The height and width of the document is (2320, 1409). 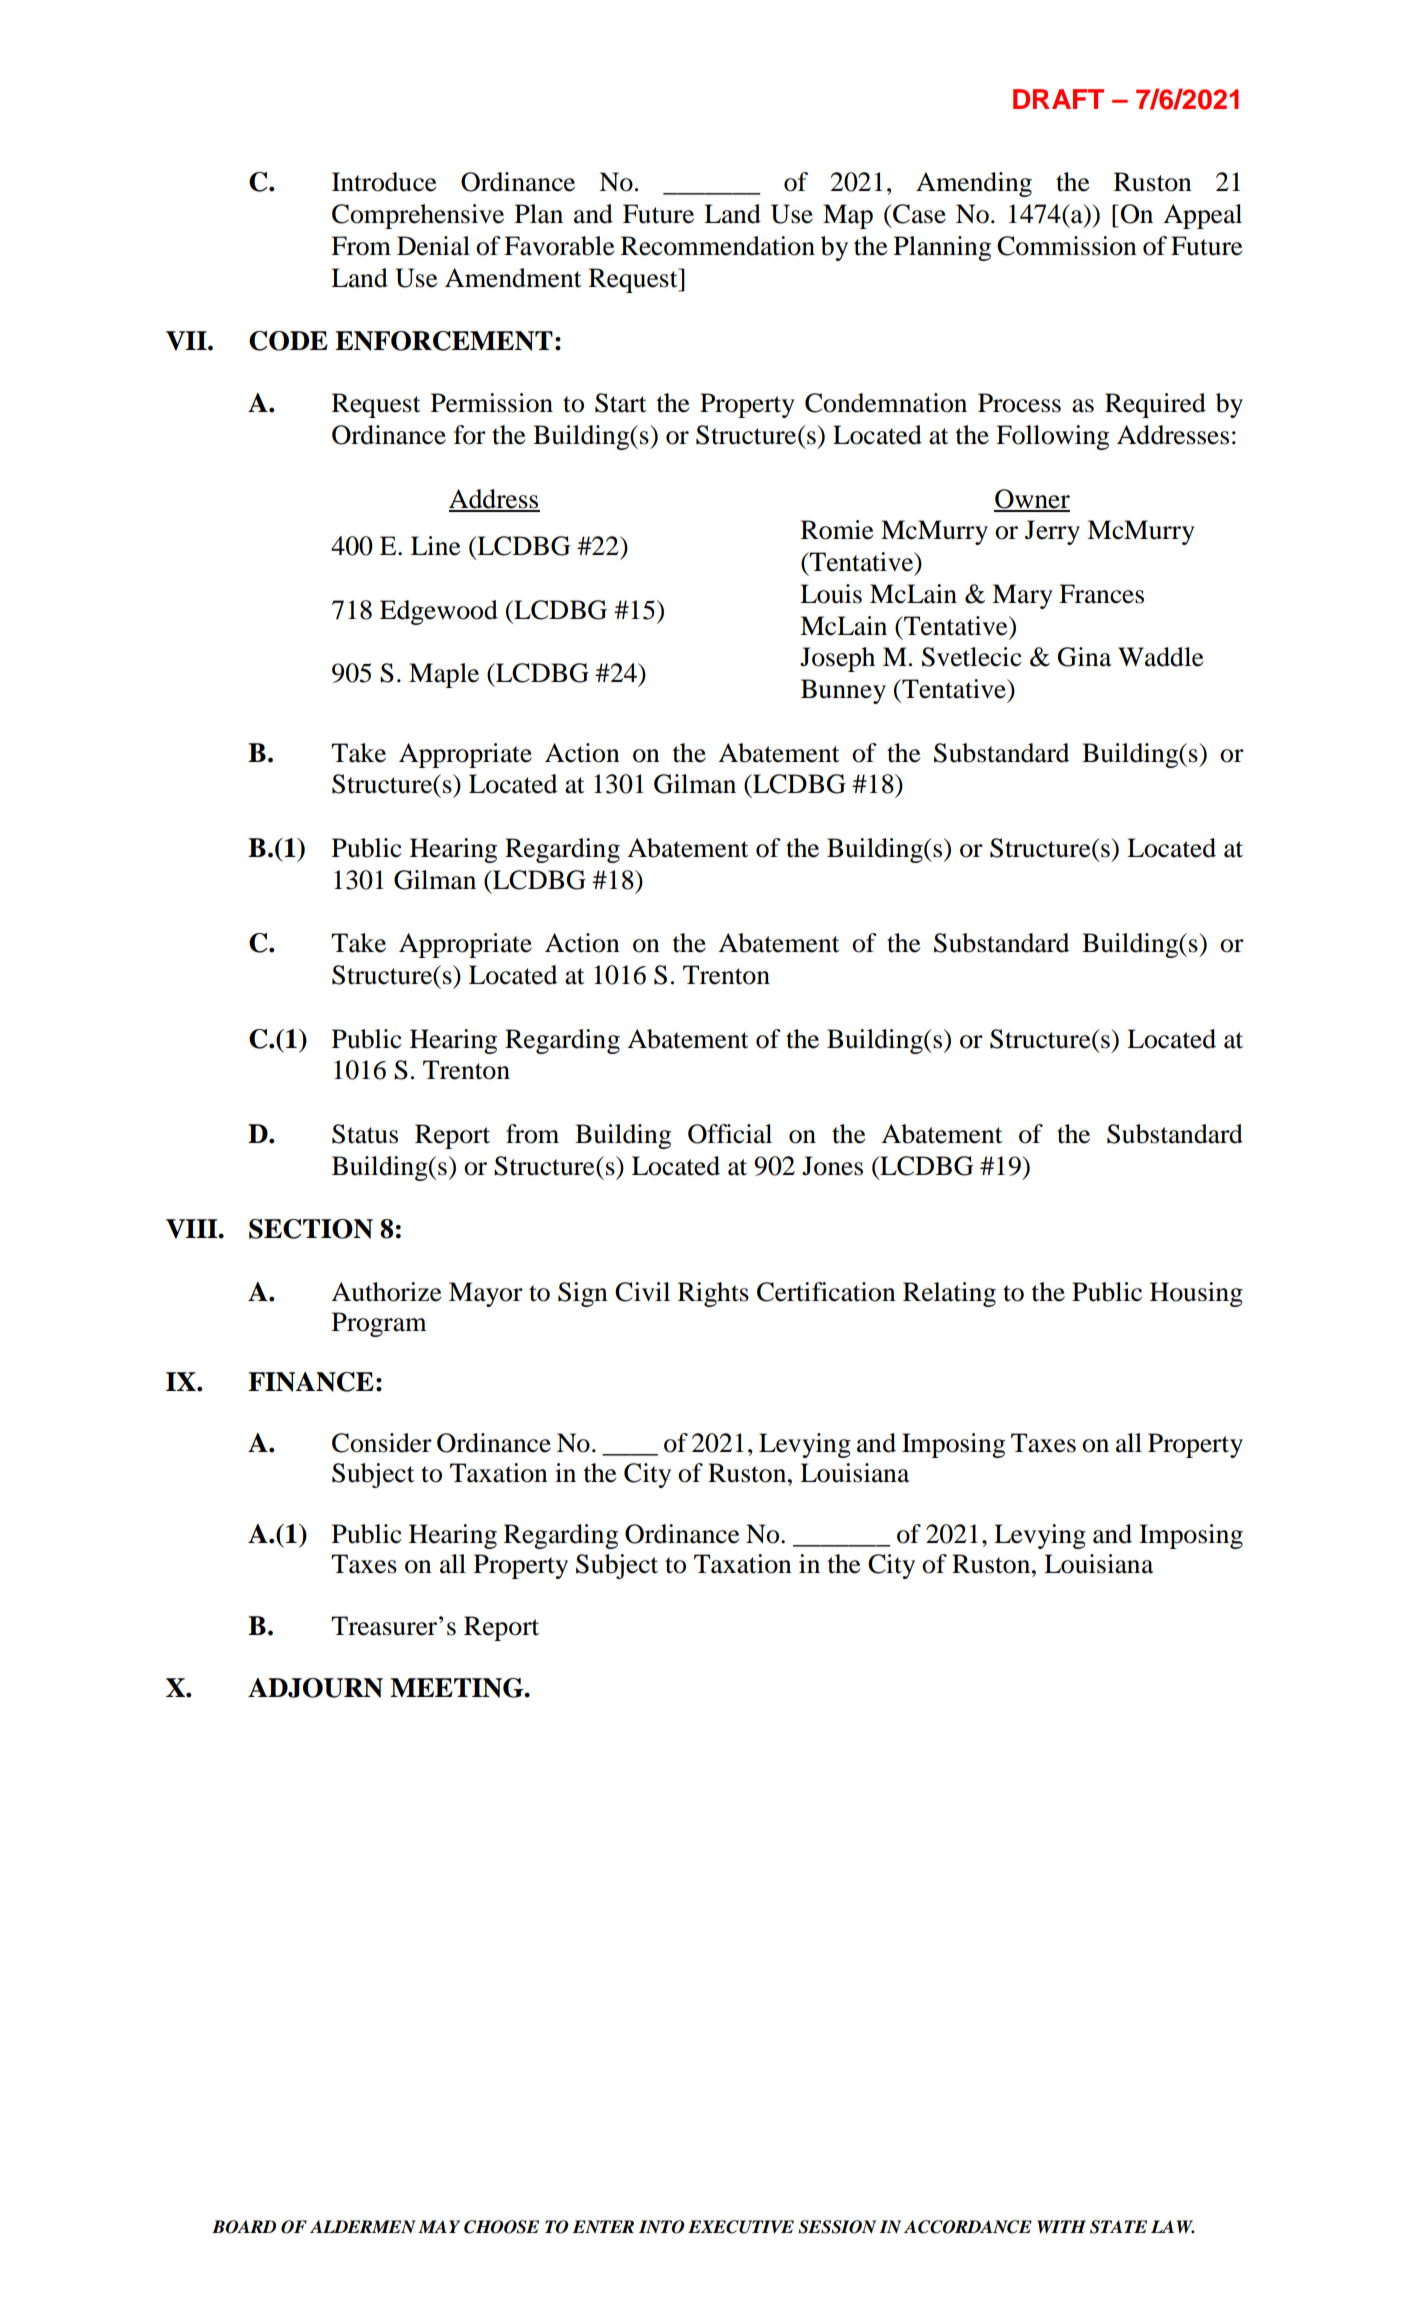 I want to click on Consider, so click(x=382, y=1443).
